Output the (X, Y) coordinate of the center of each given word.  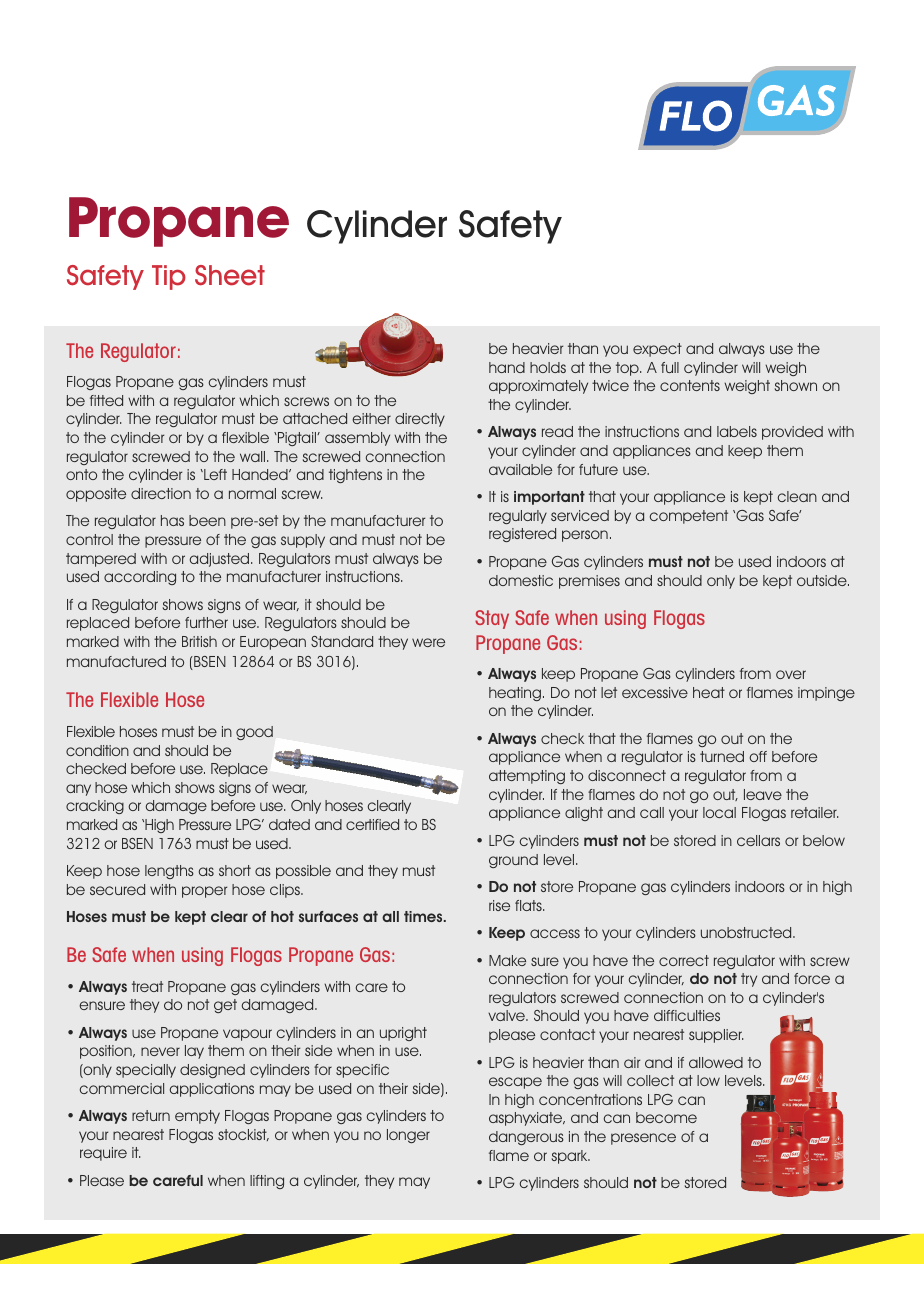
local (719, 812)
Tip (169, 277)
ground (513, 861)
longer (408, 1136)
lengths (169, 872)
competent (689, 517)
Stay (492, 619)
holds (548, 367)
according (140, 578)
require (103, 1154)
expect (657, 350)
